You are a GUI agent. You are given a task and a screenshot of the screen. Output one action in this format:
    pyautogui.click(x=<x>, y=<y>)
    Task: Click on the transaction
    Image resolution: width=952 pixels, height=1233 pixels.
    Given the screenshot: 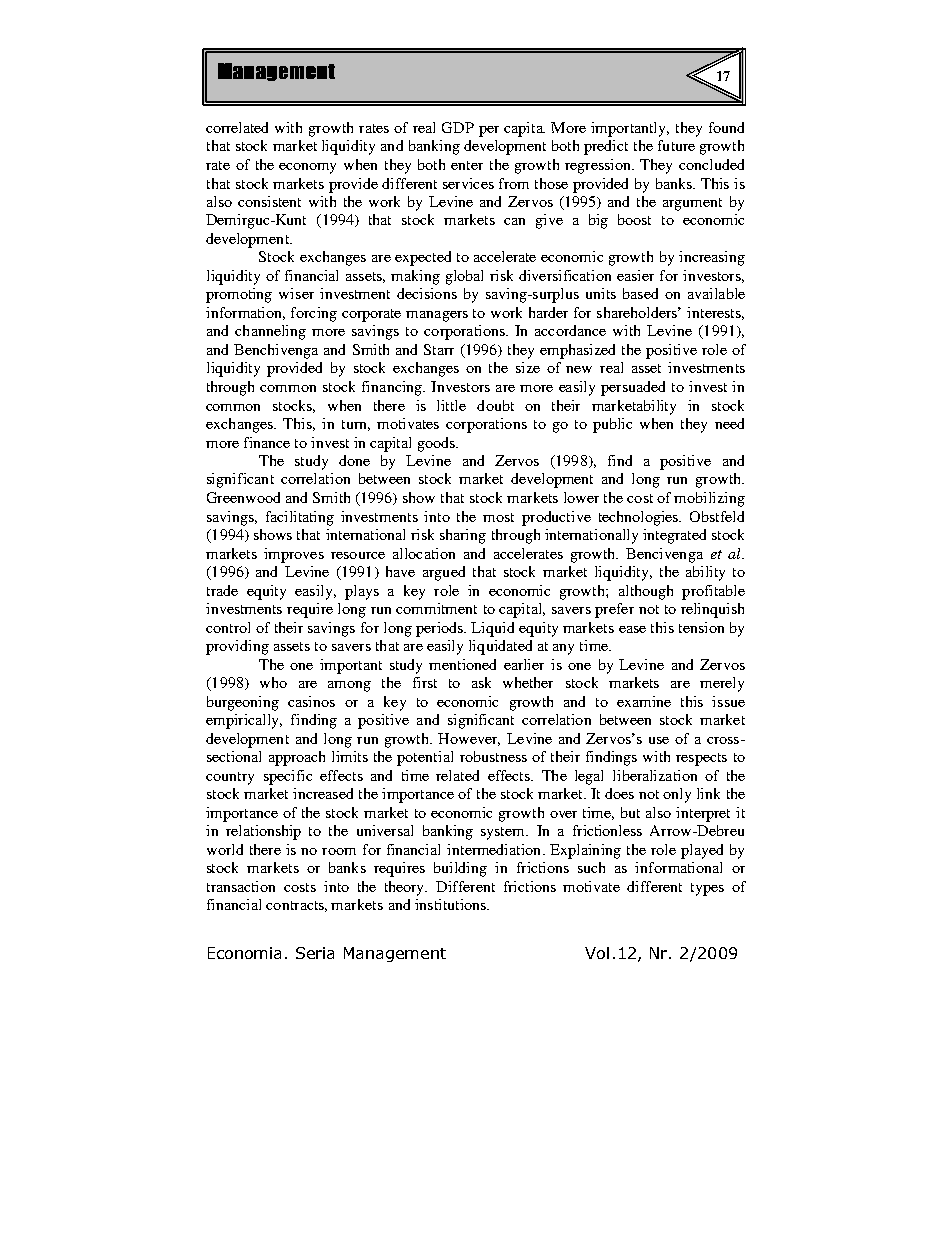 What is the action you would take?
    pyautogui.click(x=241, y=886)
